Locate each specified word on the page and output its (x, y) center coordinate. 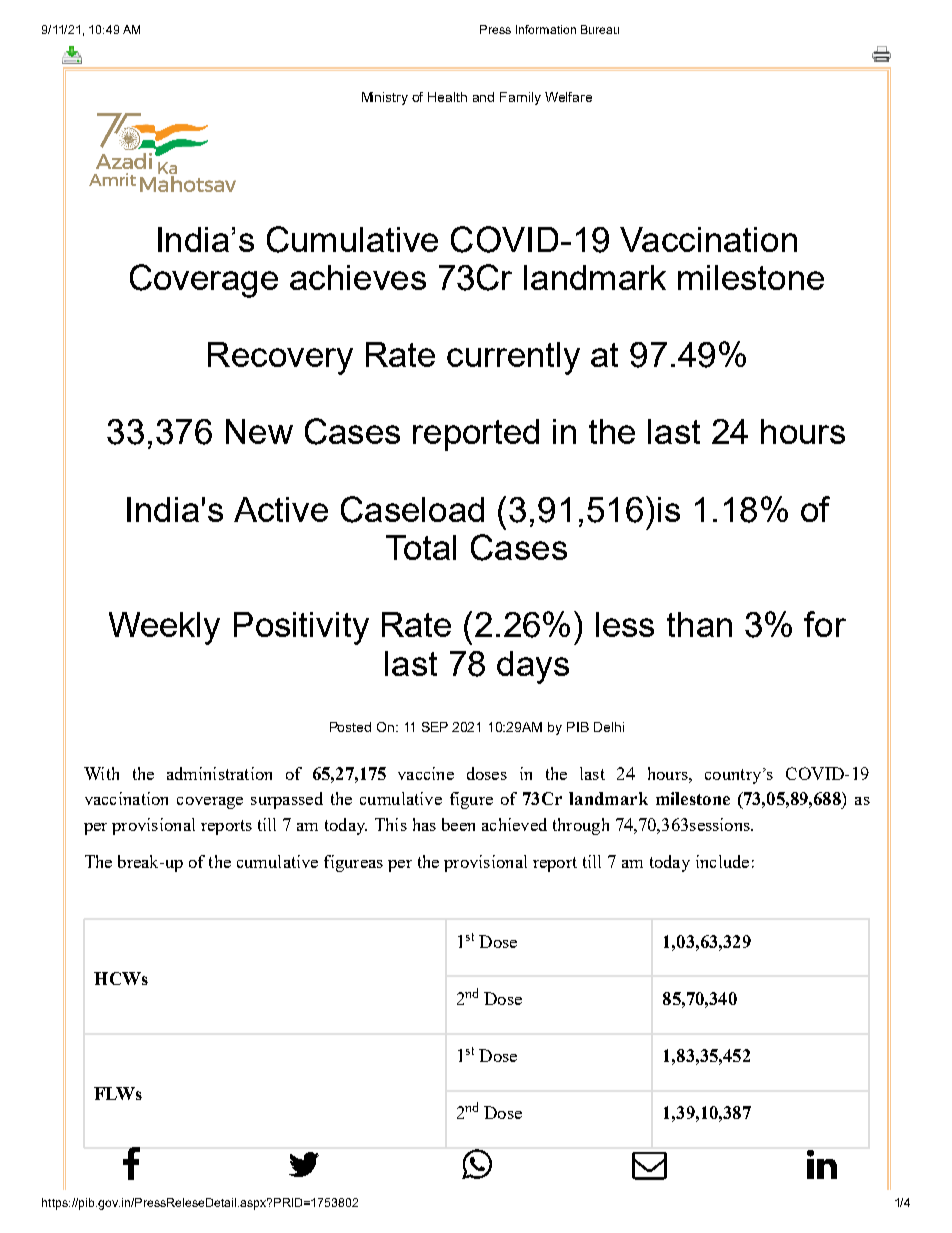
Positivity (301, 628)
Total (421, 547)
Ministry (385, 98)
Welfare (568, 97)
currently (513, 358)
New (259, 431)
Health (447, 97)
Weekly (164, 628)
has (424, 824)
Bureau (600, 29)
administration (219, 773)
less (625, 624)
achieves (358, 277)
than (699, 624)
